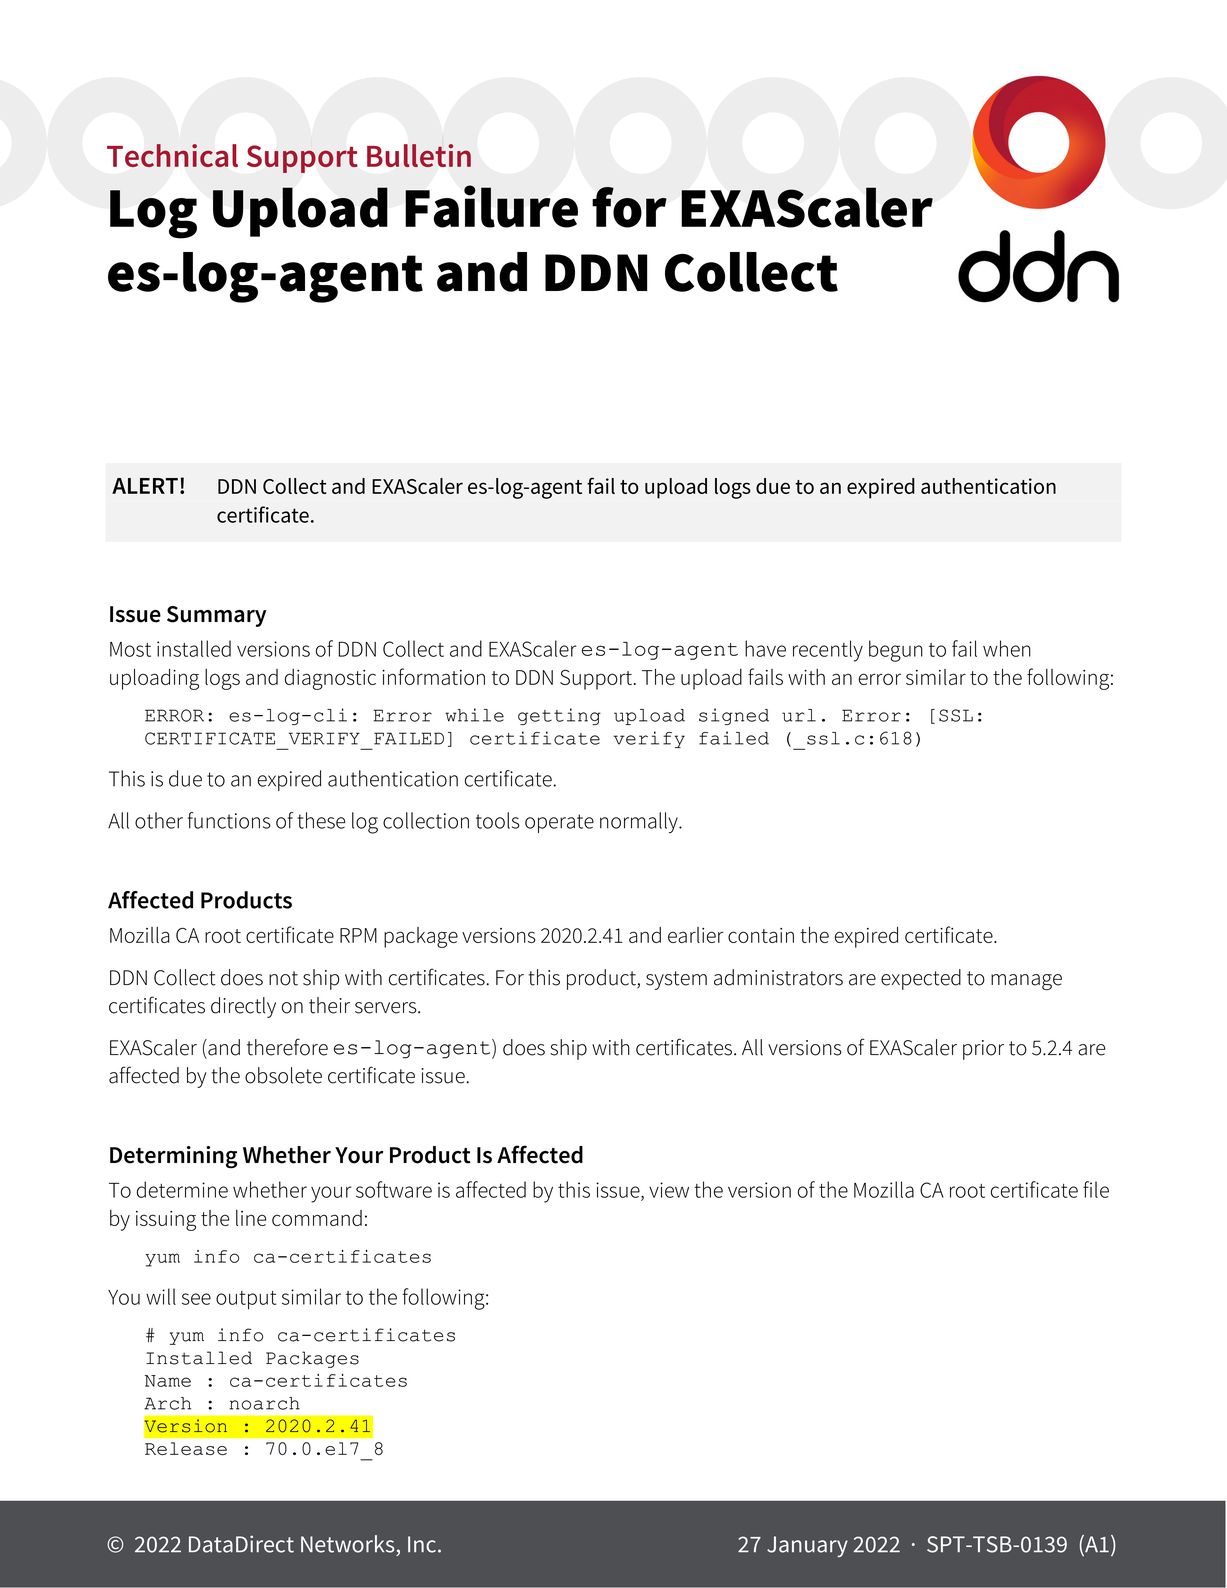 Image resolution: width=1227 pixels, height=1588 pixels. Describe the element at coordinates (229, 820) in the screenshot. I see `functions` at that location.
